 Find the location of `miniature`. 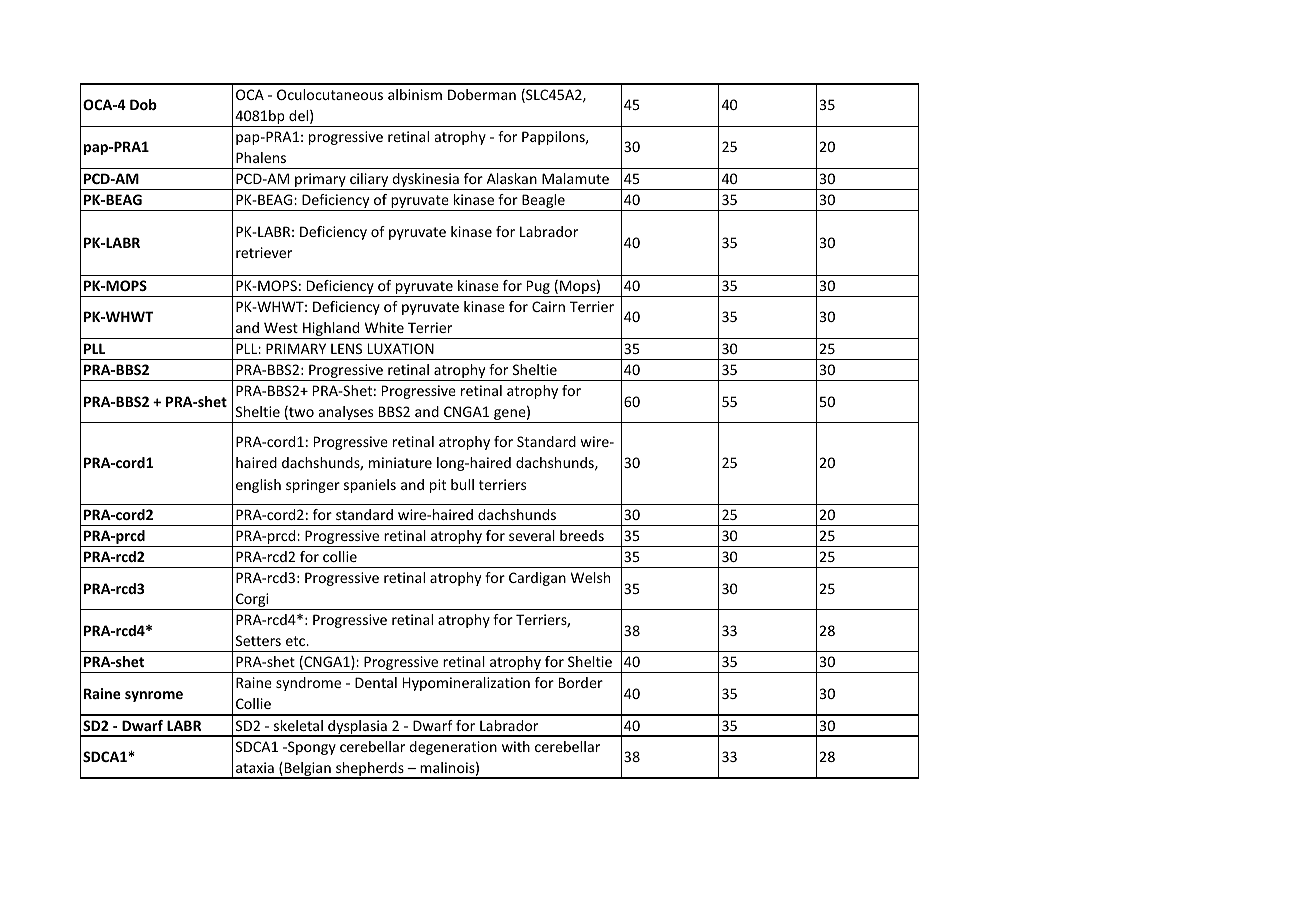

miniature is located at coordinates (400, 462).
